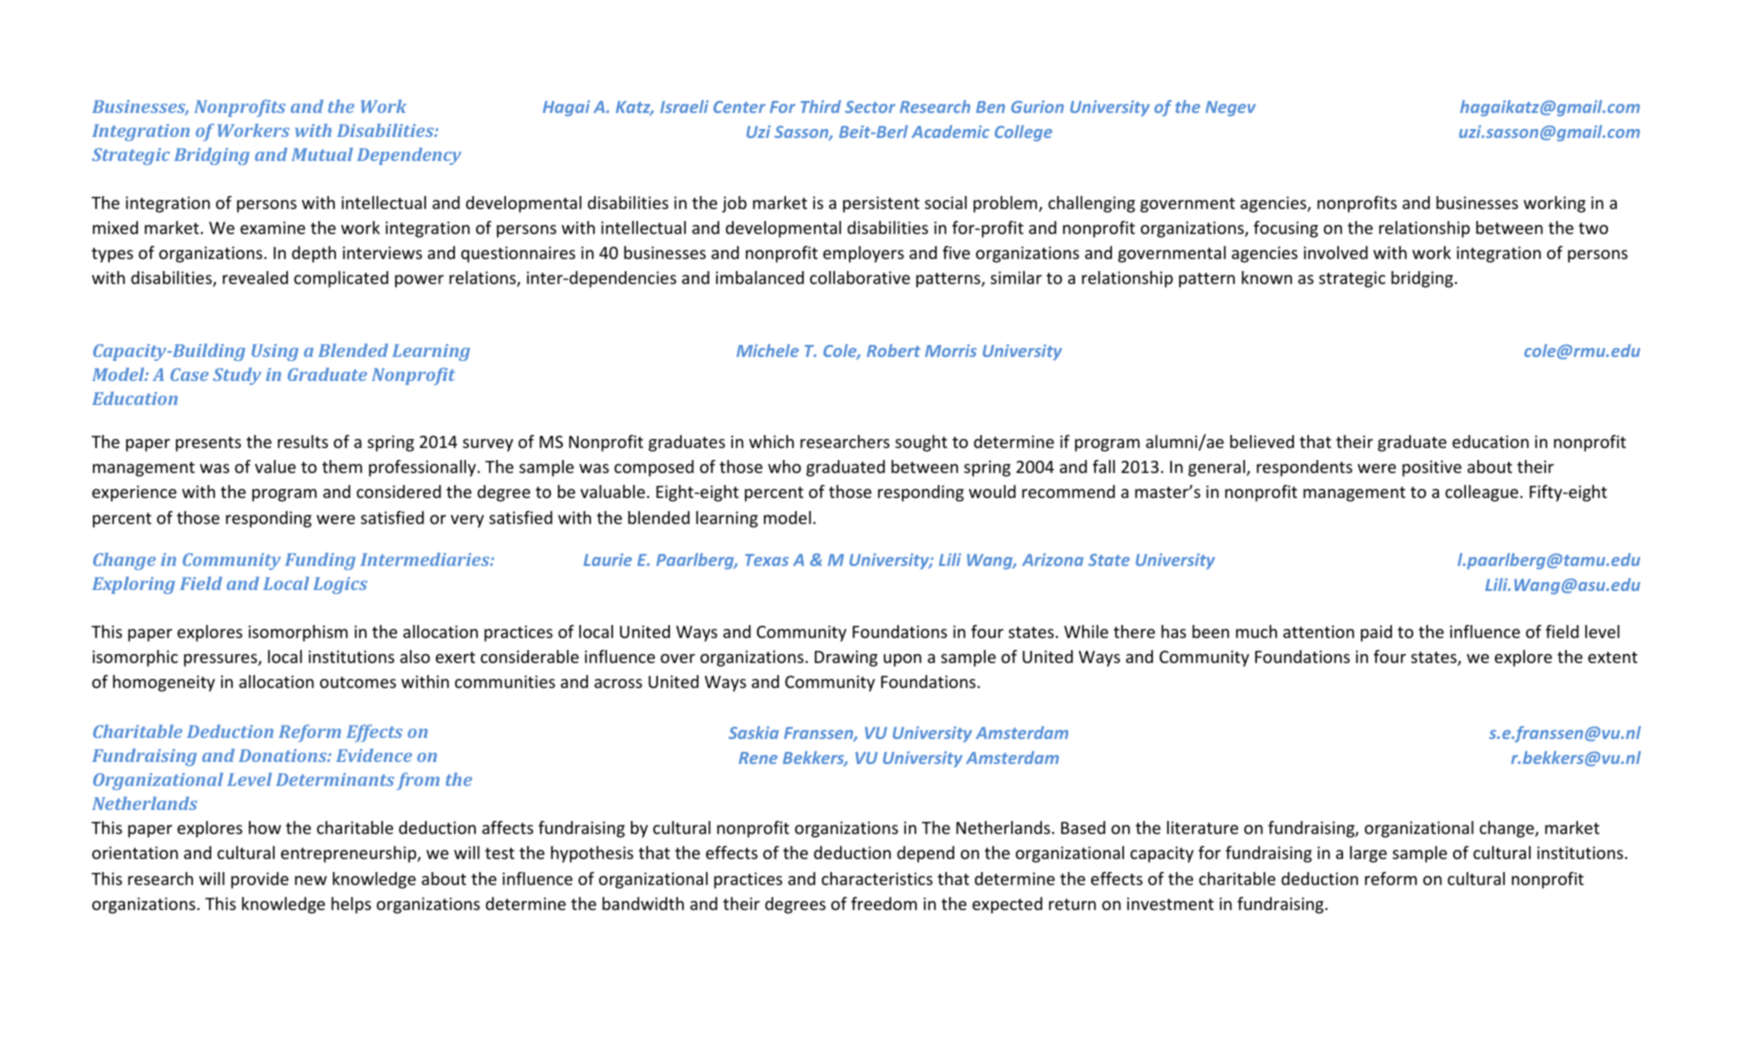 The width and height of the document is (1749, 1062). What do you see at coordinates (1613, 657) in the document?
I see `extent` at bounding box center [1613, 657].
